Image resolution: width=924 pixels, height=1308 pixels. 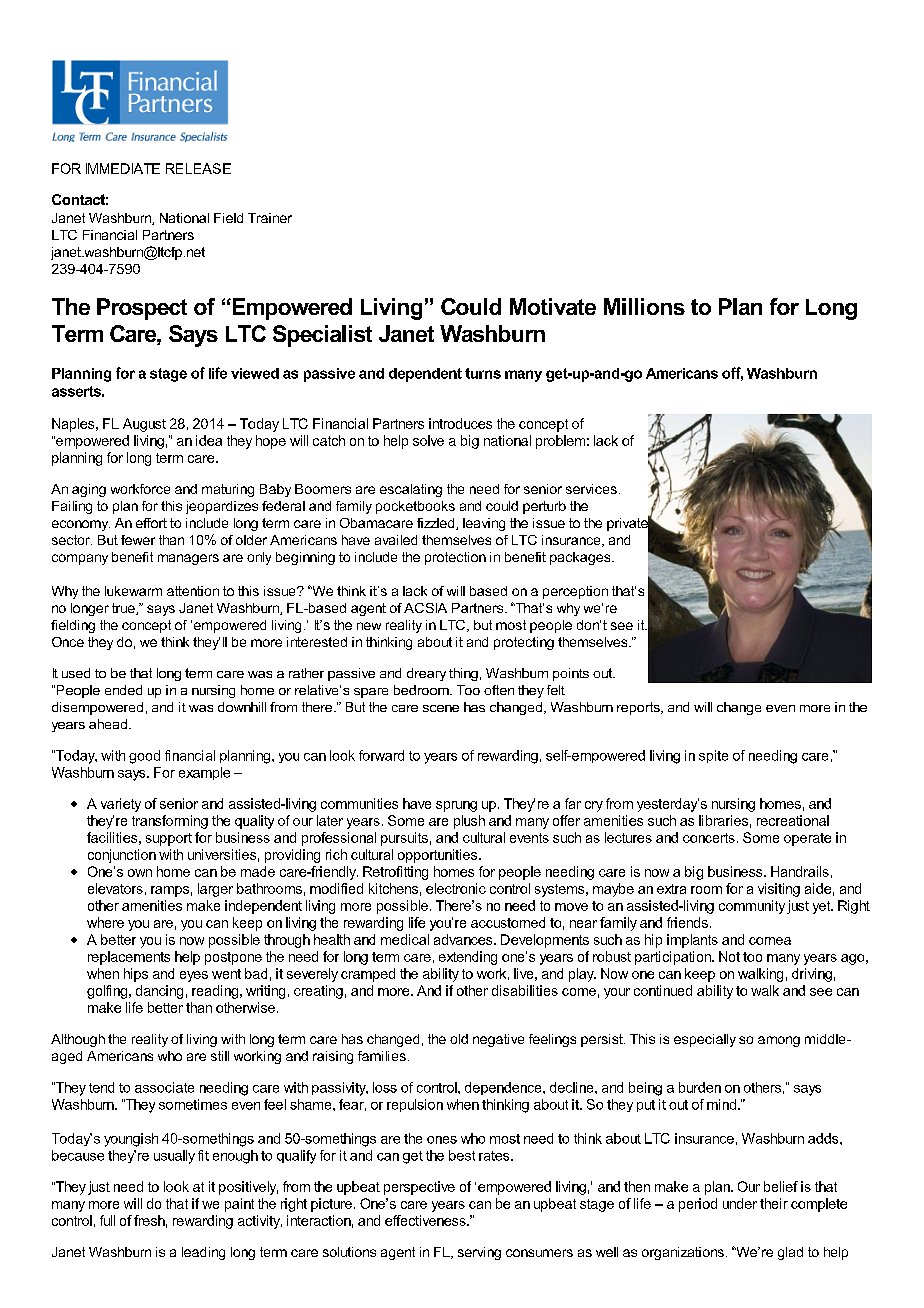 I want to click on scene, so click(x=441, y=708).
